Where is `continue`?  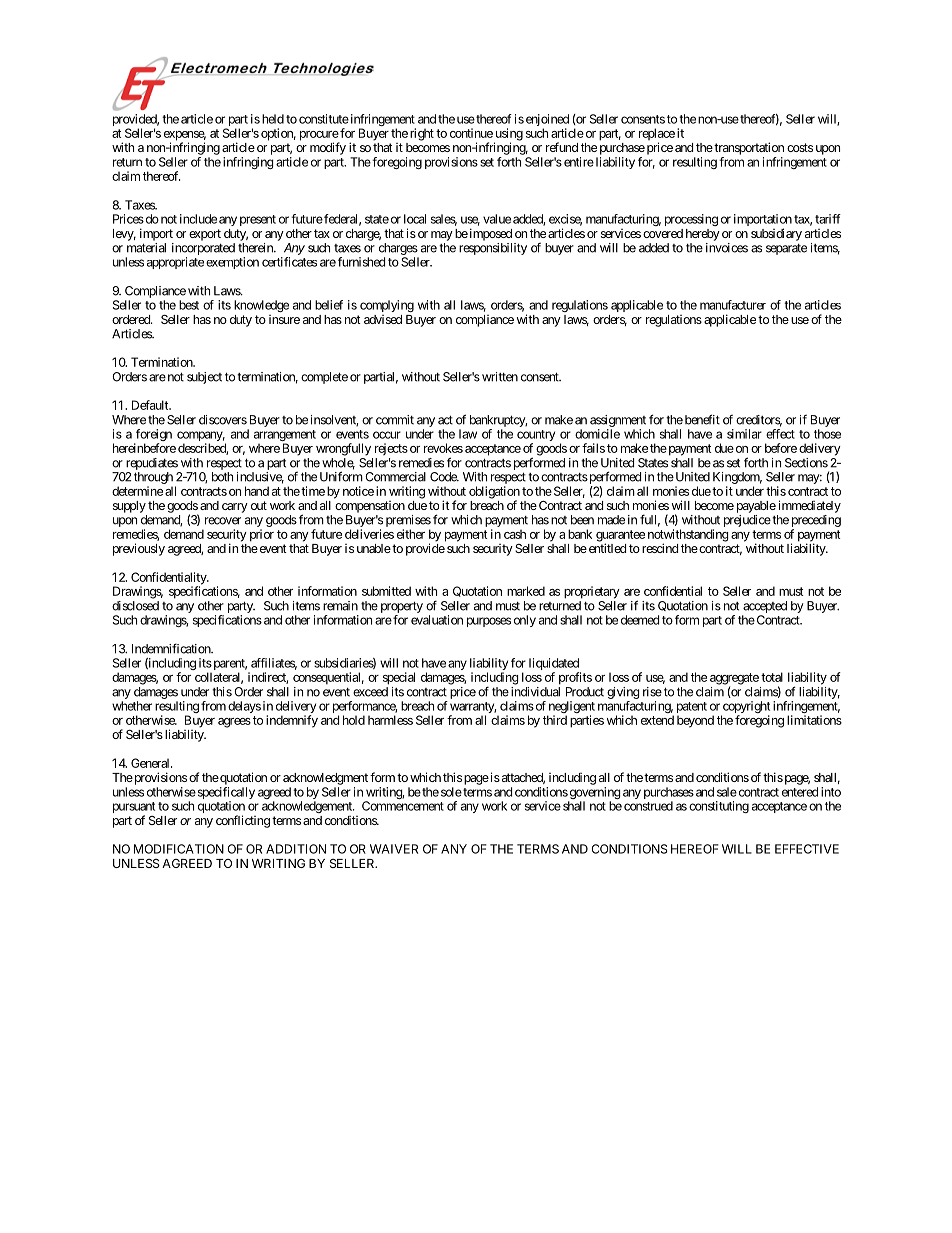
continue is located at coordinates (471, 133).
